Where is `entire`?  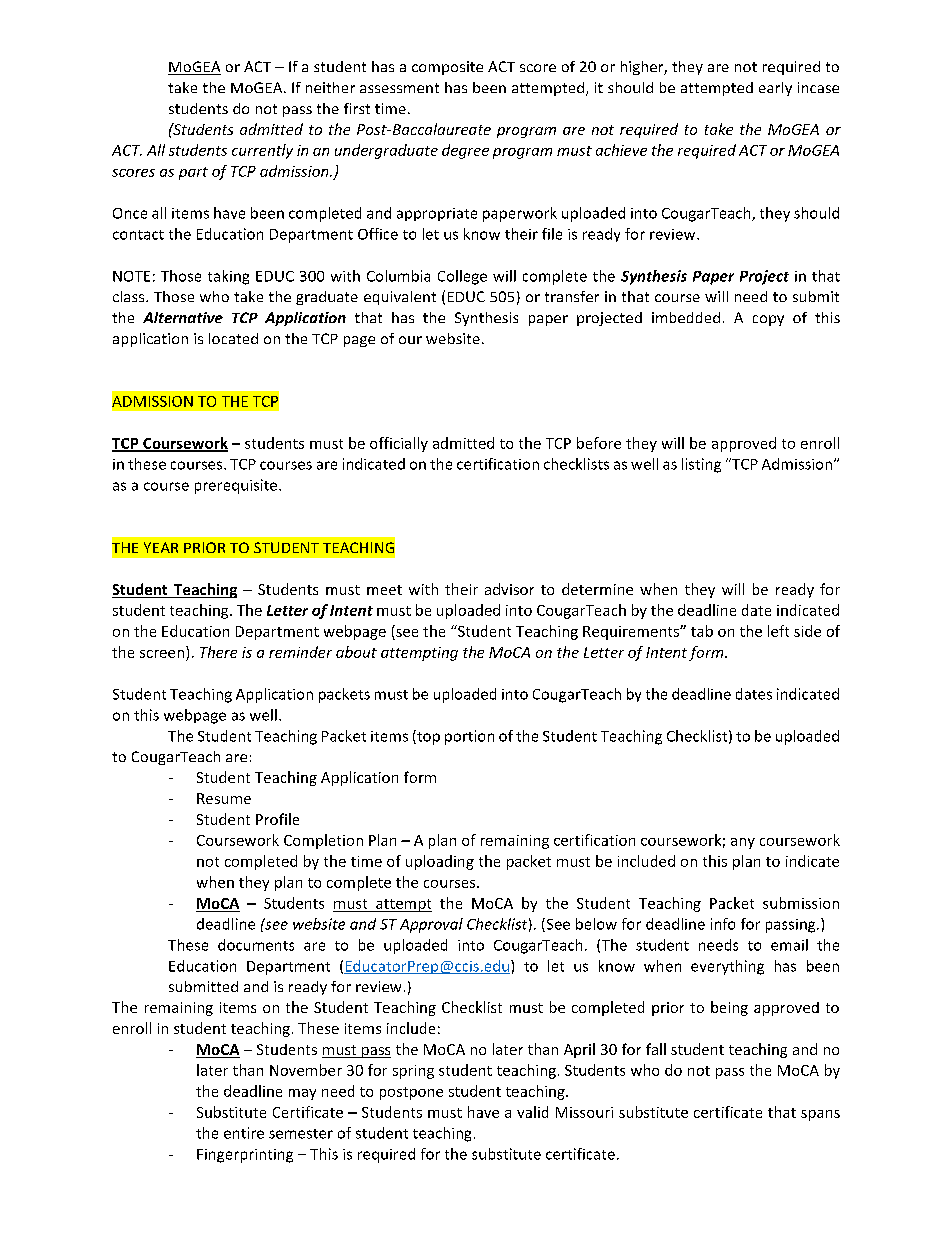 entire is located at coordinates (244, 1133).
